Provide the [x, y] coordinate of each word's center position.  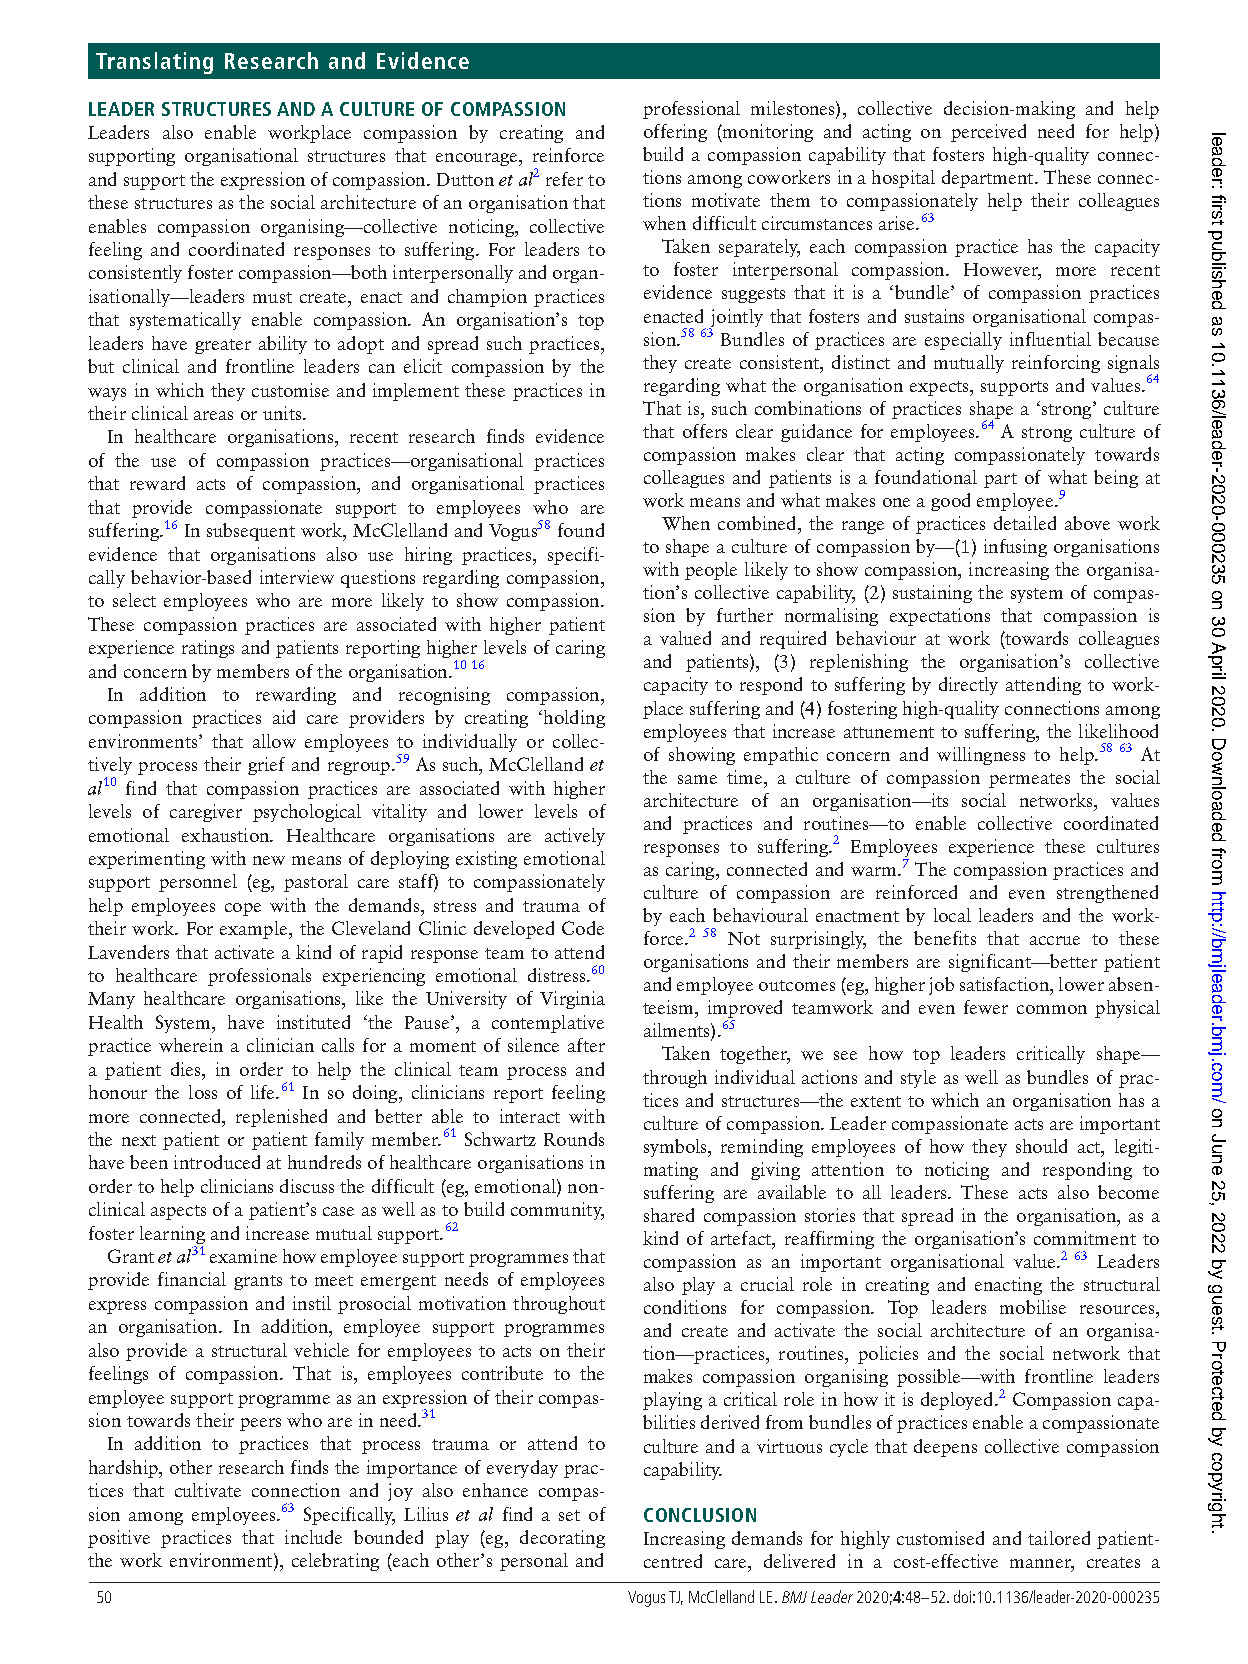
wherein [191, 1045]
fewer [986, 1007]
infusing [1015, 548]
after [586, 1045]
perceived [988, 133]
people [711, 571]
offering [675, 133]
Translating [154, 63]
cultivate [208, 1490]
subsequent [251, 532]
